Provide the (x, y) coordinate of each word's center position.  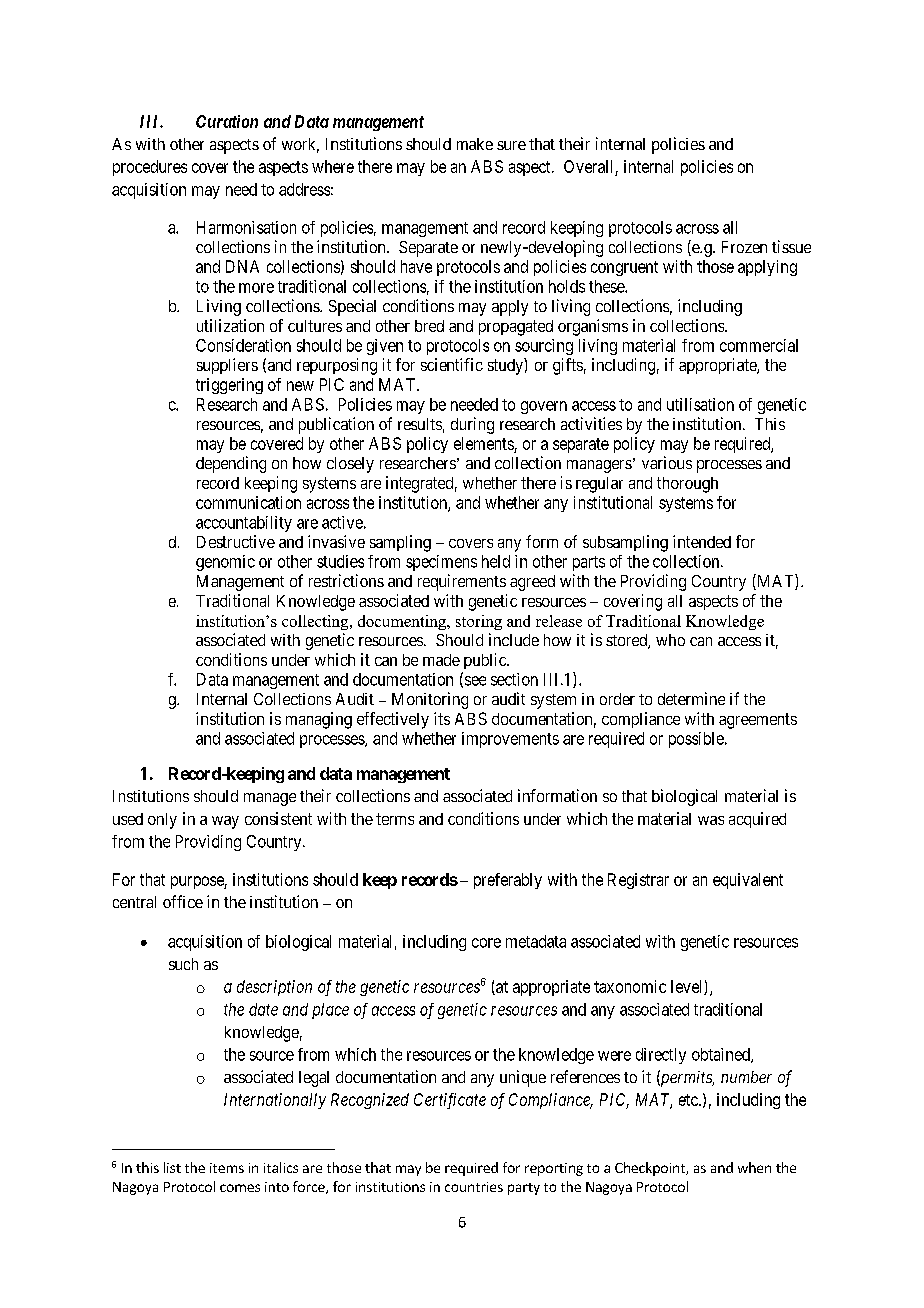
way (225, 822)
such (183, 964)
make (475, 144)
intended (702, 541)
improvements (510, 740)
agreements (758, 721)
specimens (441, 563)
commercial (759, 345)
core (486, 943)
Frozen (744, 247)
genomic (225, 563)
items (227, 1168)
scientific (452, 364)
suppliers (227, 366)
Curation (227, 121)
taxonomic (630, 986)
